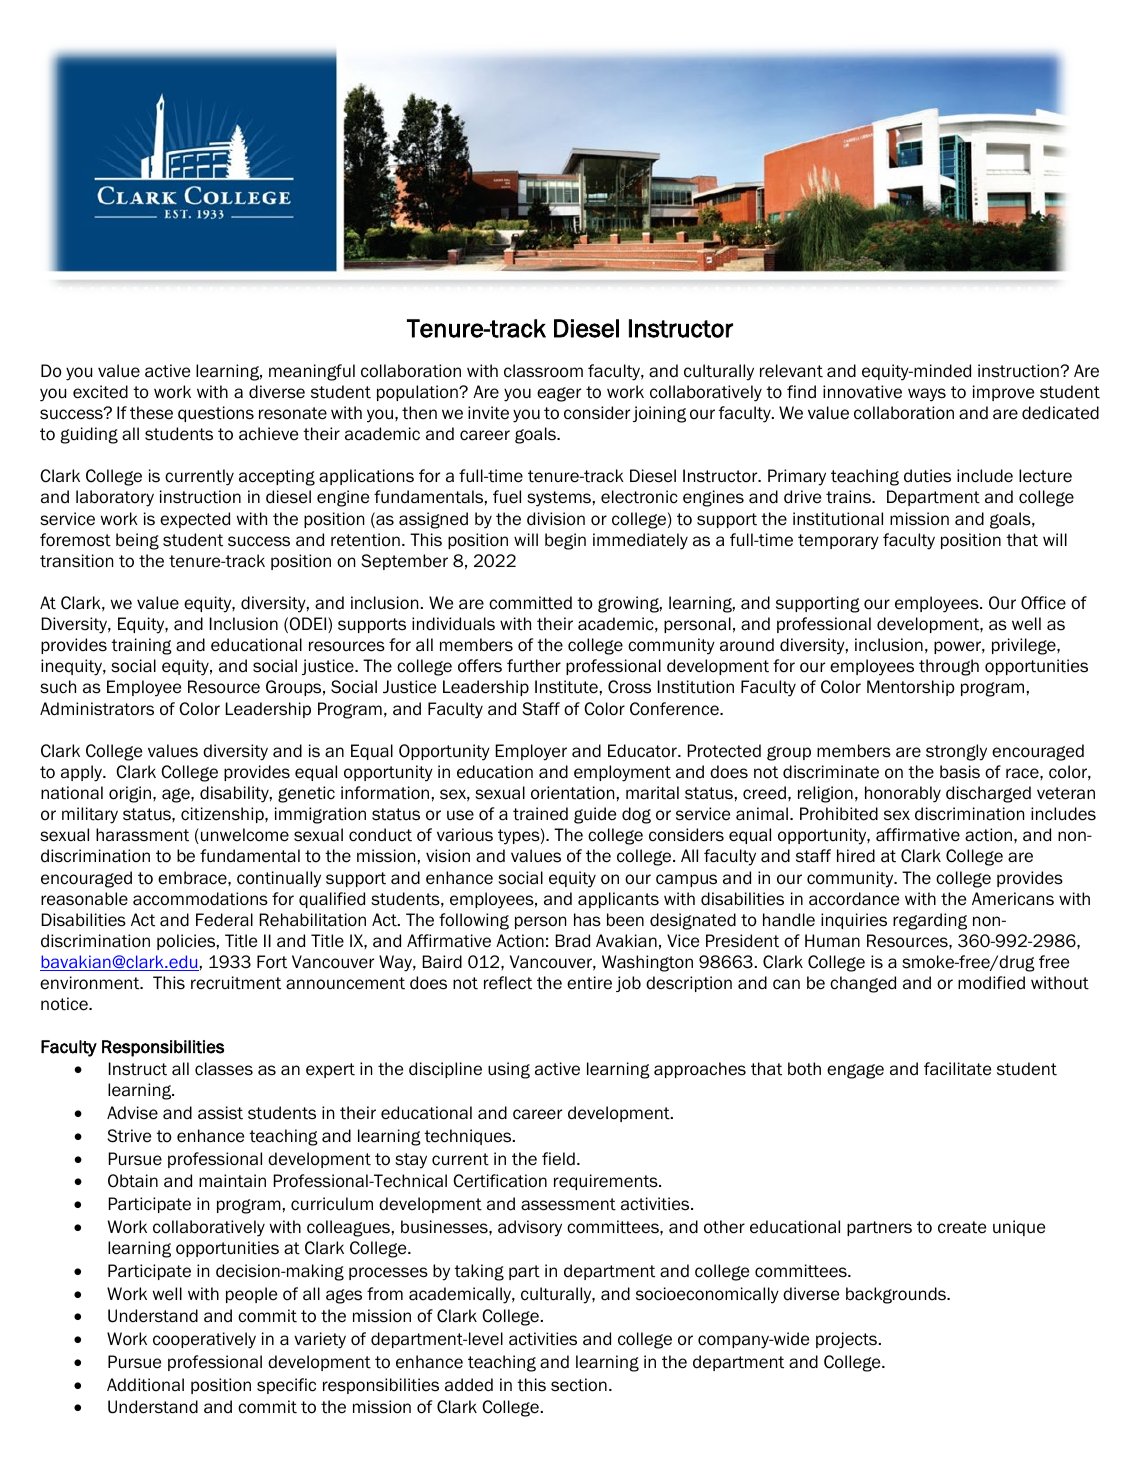  I want to click on classes, so click(224, 1069).
